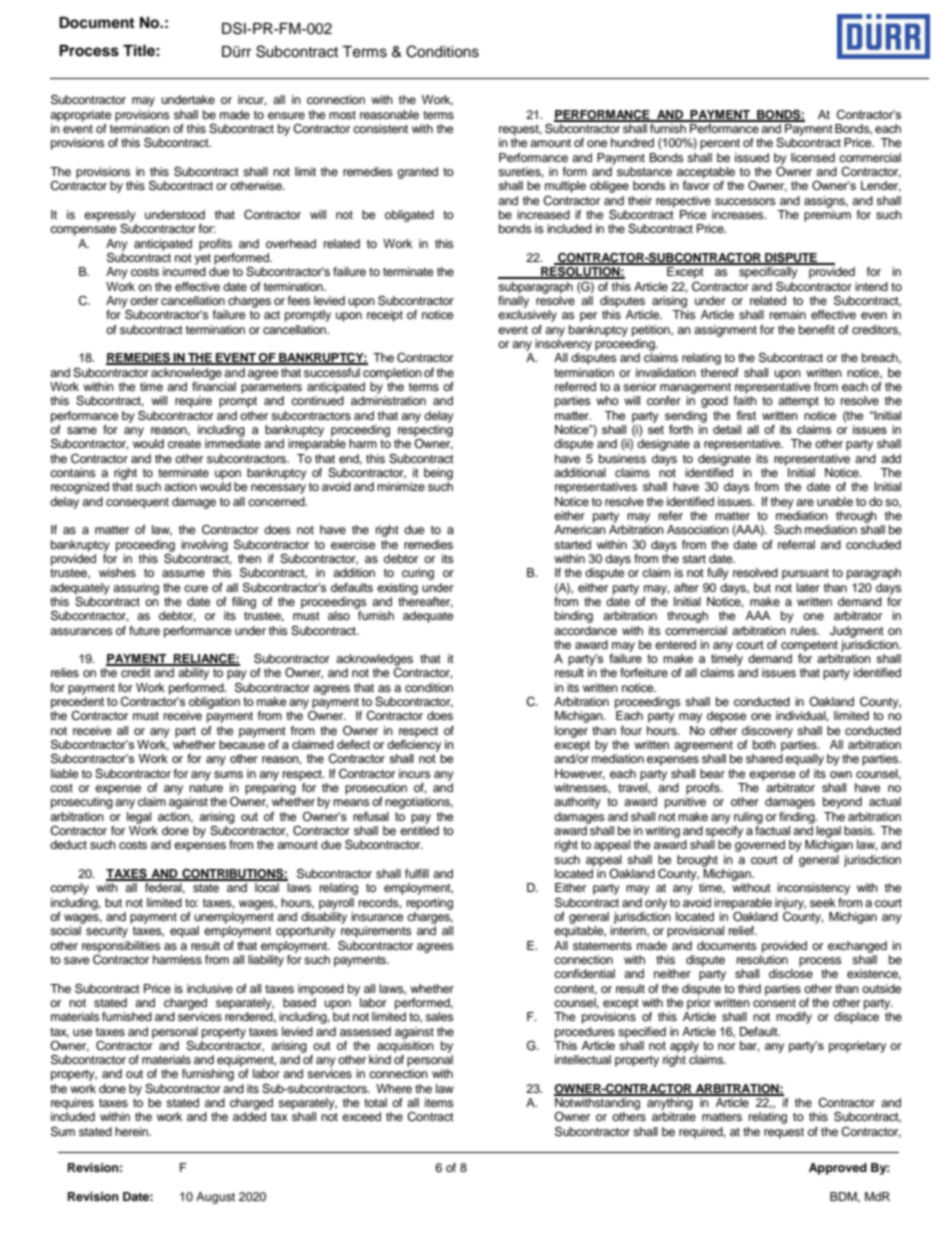  I want to click on appropriate, so click(81, 116).
